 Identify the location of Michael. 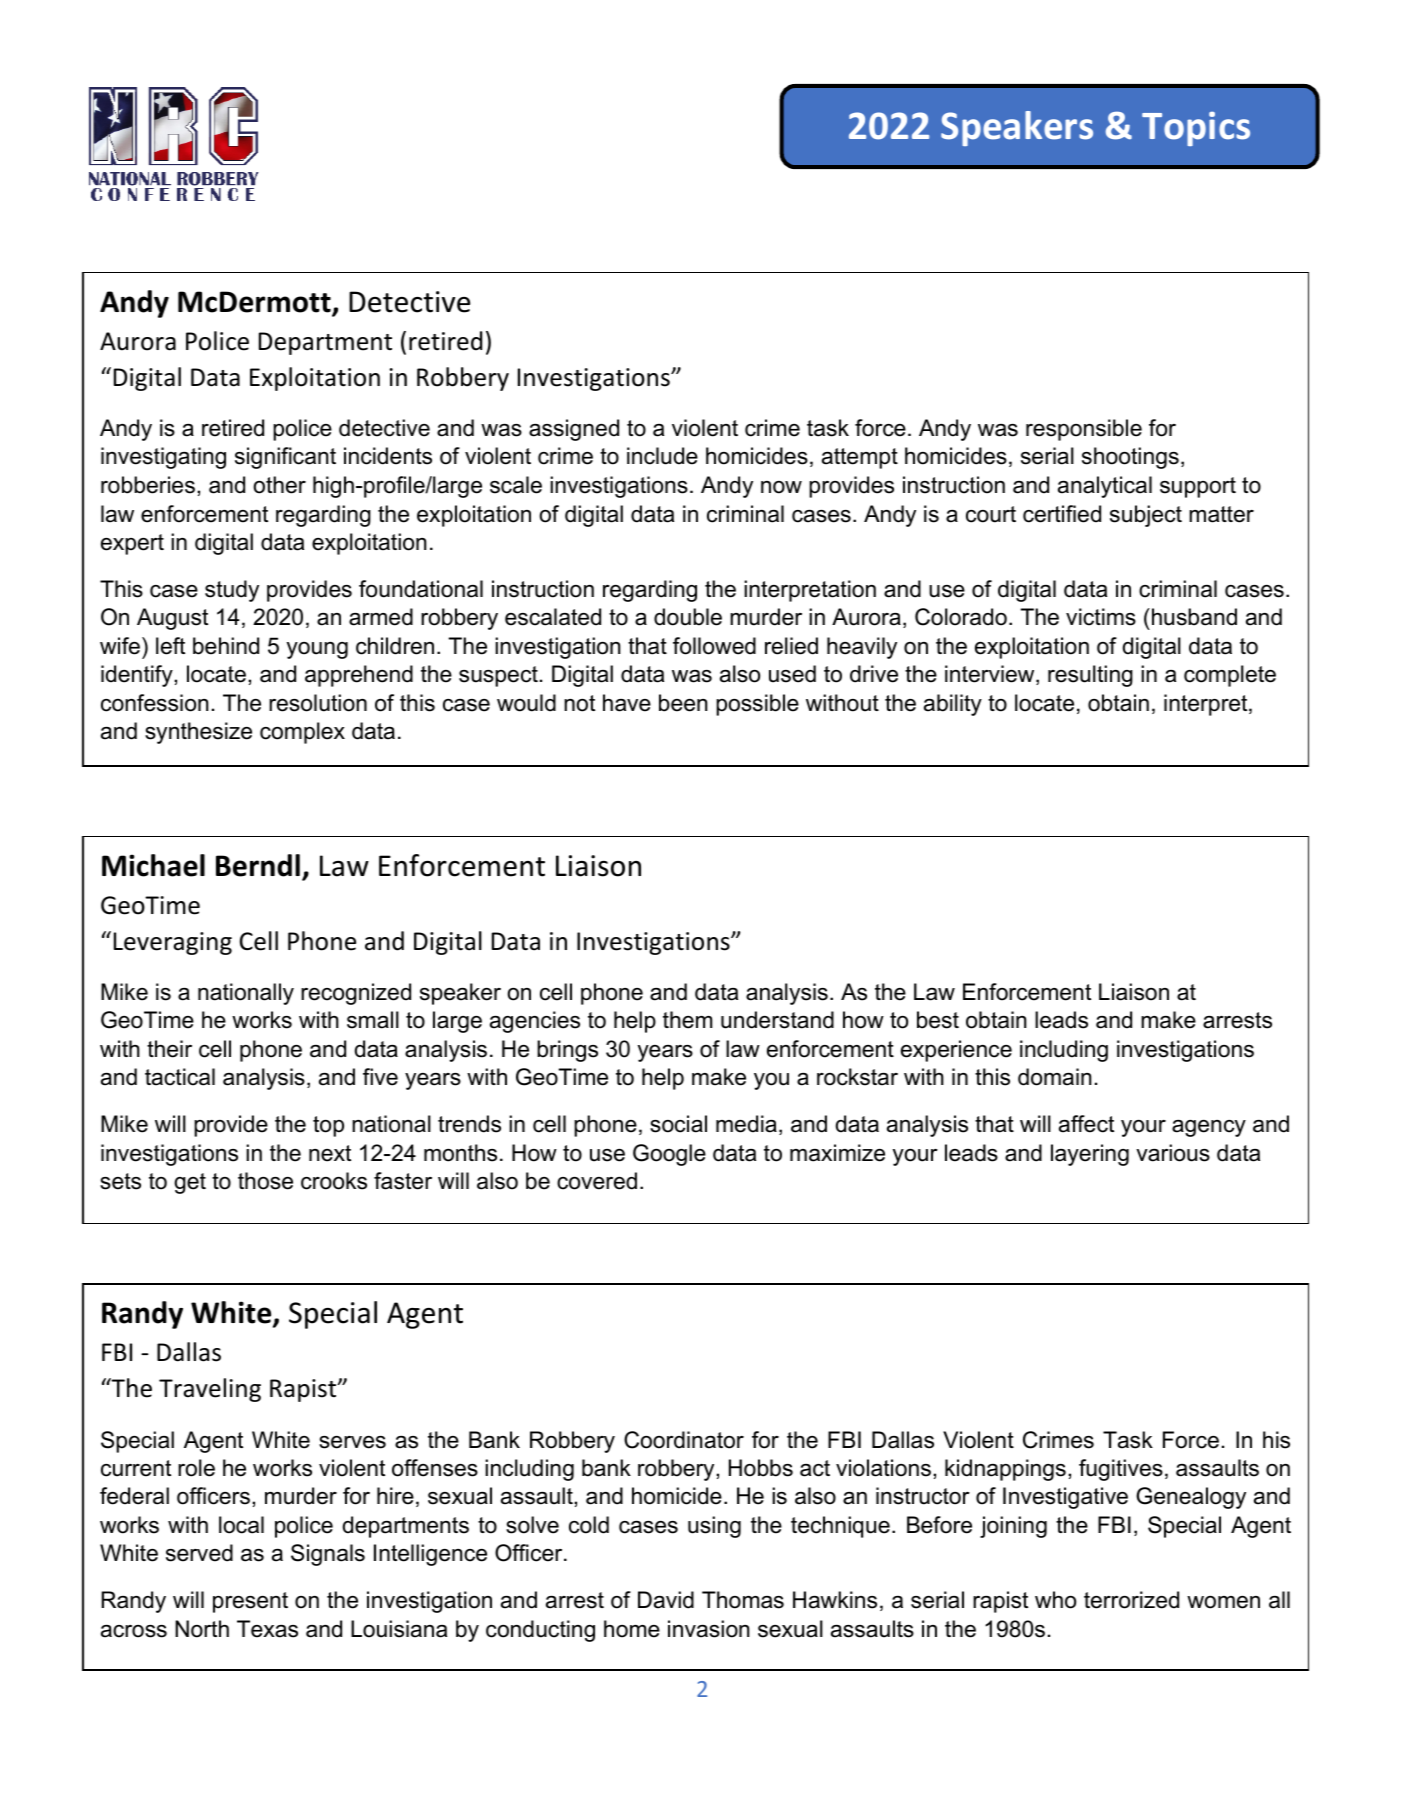
(153, 865).
